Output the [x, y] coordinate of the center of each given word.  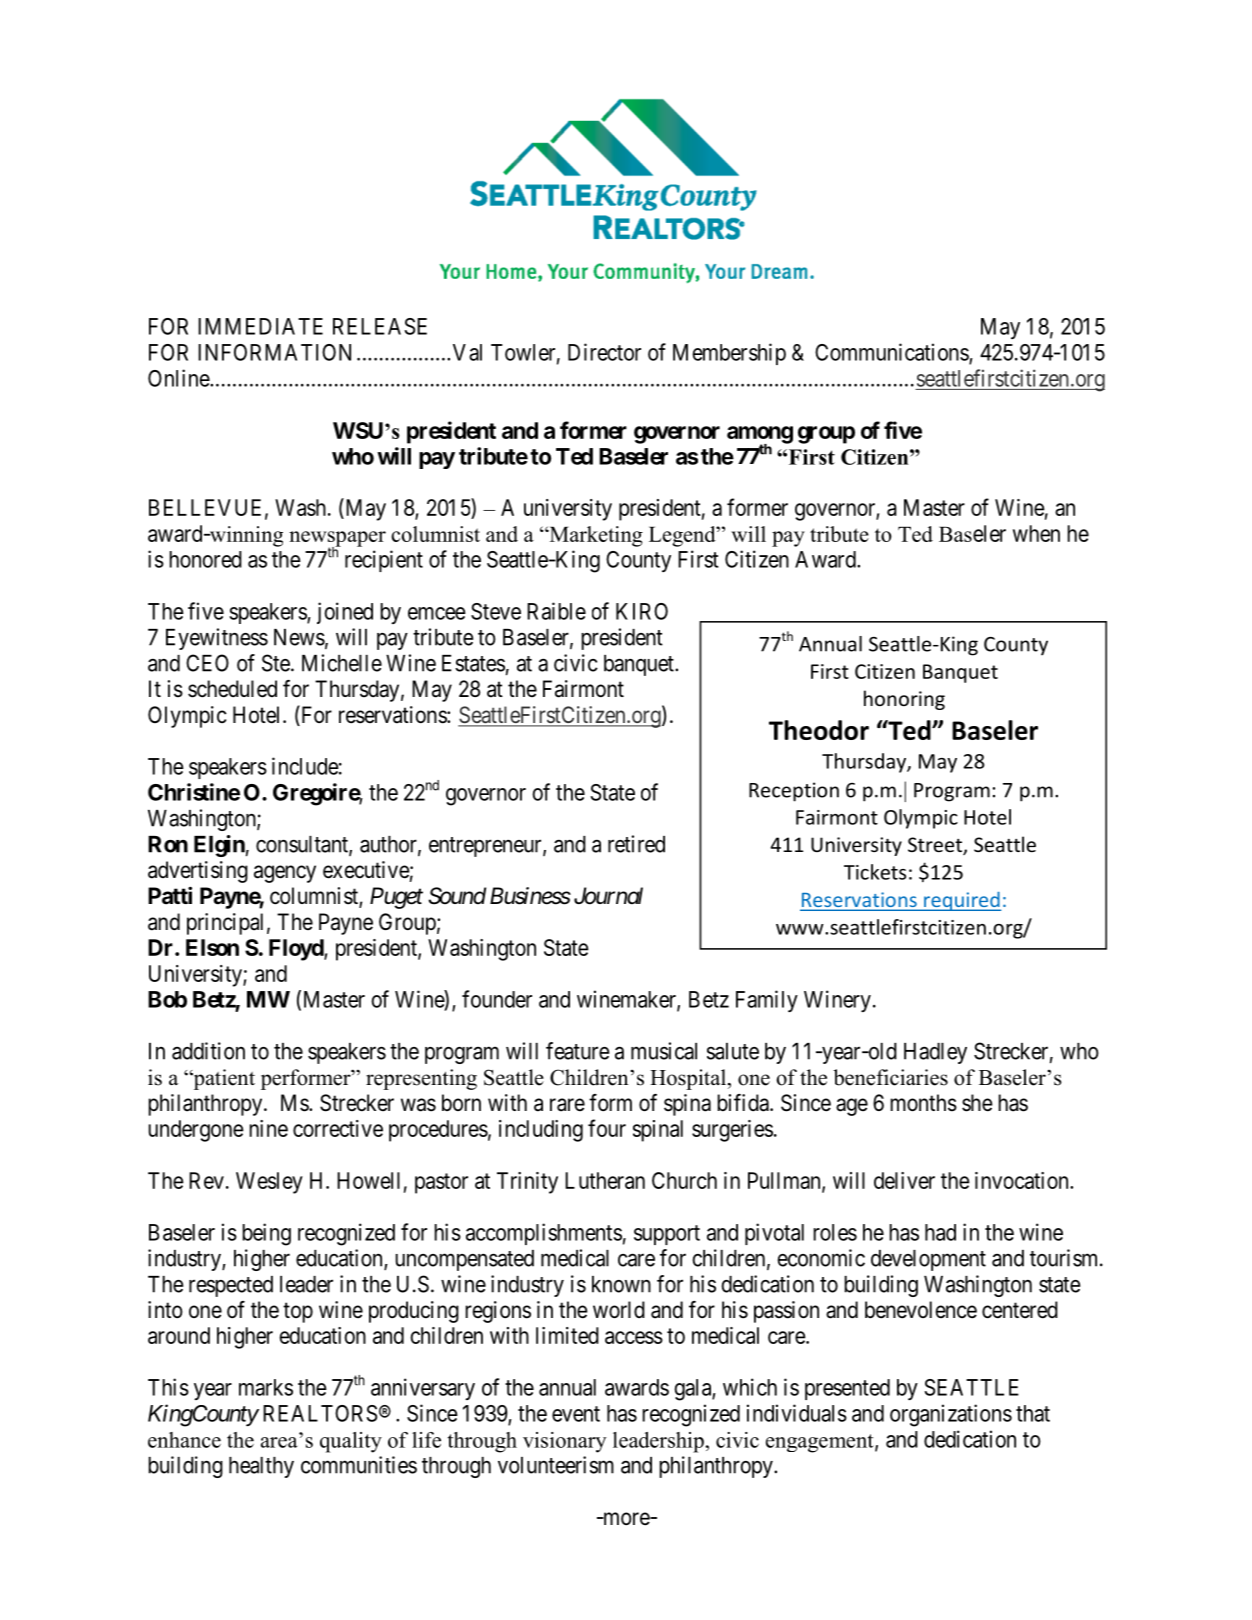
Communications [892, 353]
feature [577, 1051]
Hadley [935, 1053]
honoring [904, 700]
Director [604, 352]
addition [208, 1051]
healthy [261, 1467]
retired [636, 844]
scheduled [232, 689]
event [576, 1414]
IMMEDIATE [260, 326]
